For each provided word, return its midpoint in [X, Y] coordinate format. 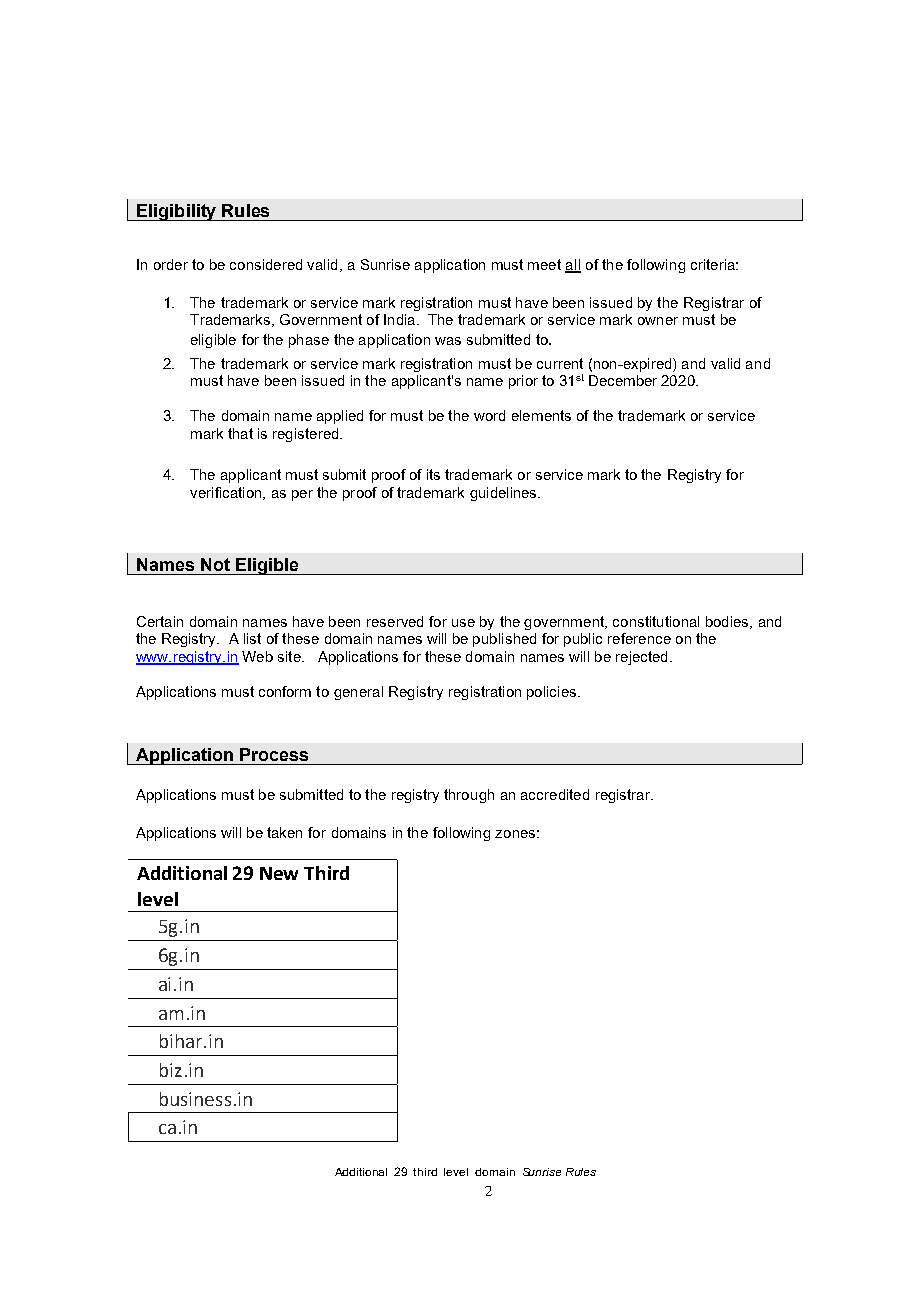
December [623, 380]
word [489, 415]
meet [544, 264]
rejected [641, 658]
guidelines [504, 494]
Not [215, 564]
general [358, 693]
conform [285, 691]
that [240, 433]
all [573, 265]
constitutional [656, 621]
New [279, 873]
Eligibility [177, 212]
